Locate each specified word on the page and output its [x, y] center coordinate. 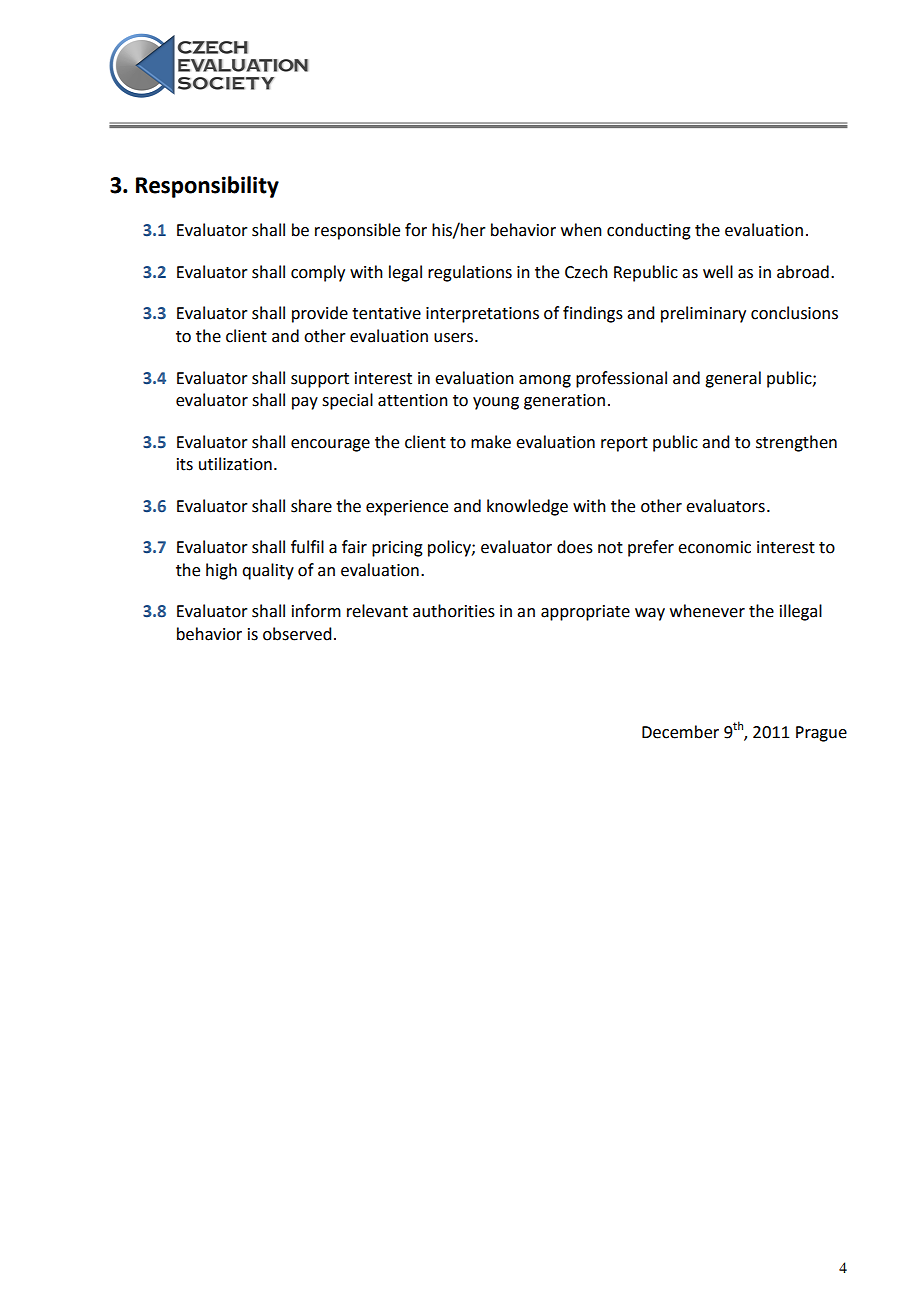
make [491, 442]
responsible [357, 231]
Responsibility [207, 187]
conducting [649, 231]
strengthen [796, 443]
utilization [235, 464]
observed [297, 634]
